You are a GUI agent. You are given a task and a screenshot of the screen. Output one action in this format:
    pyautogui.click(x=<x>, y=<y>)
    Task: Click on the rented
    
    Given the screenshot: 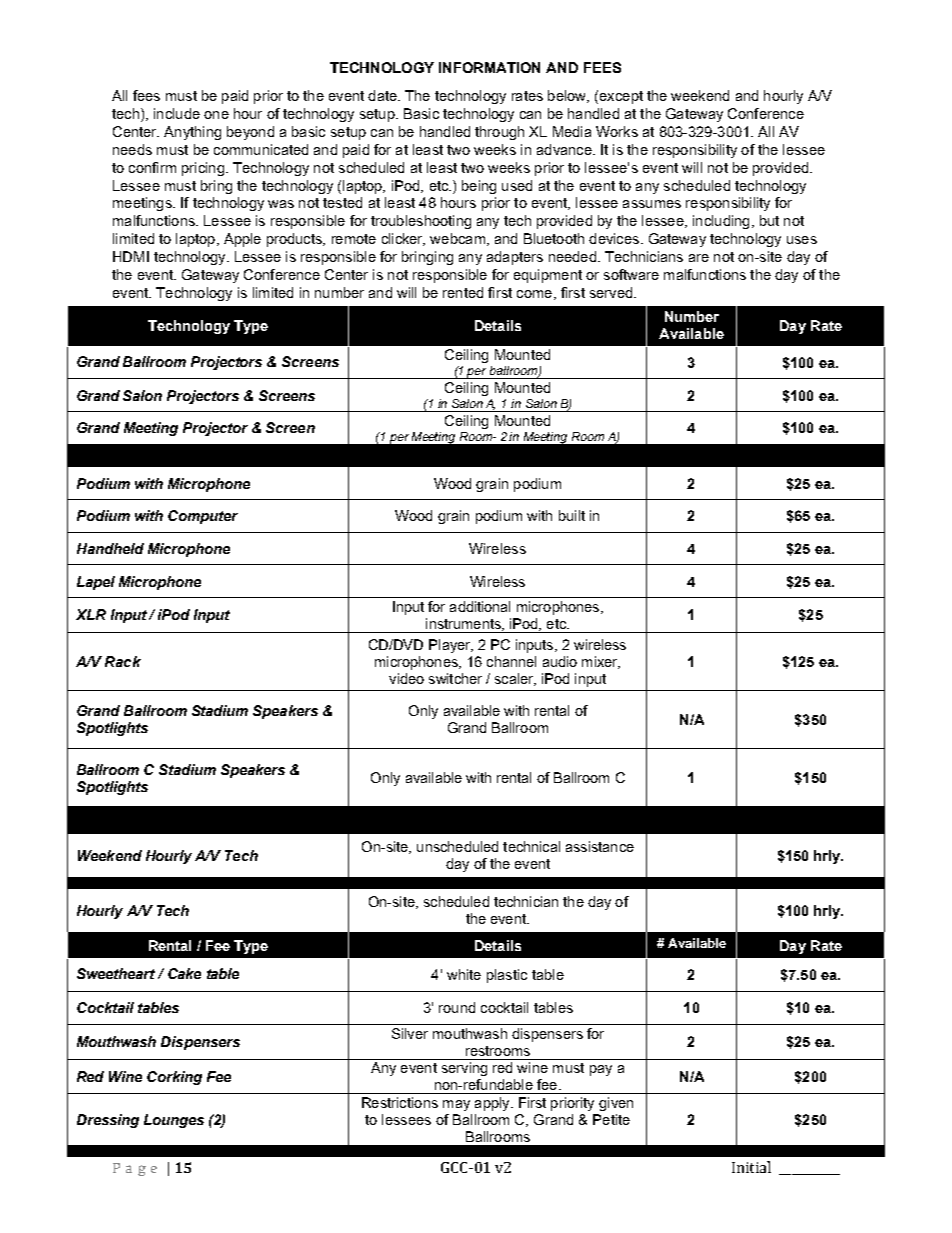 What is the action you would take?
    pyautogui.click(x=463, y=292)
